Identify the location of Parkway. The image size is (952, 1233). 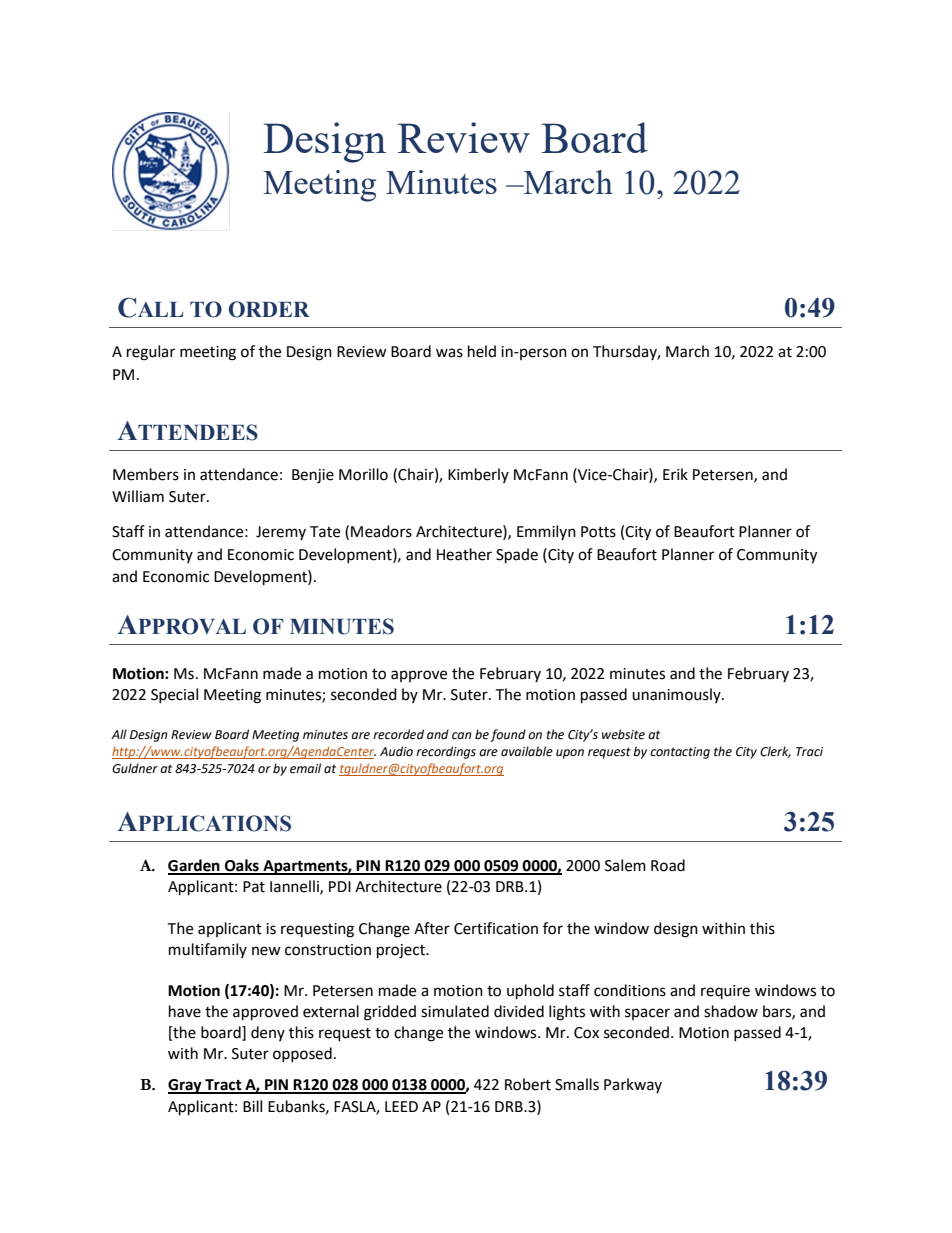
(633, 1085).
